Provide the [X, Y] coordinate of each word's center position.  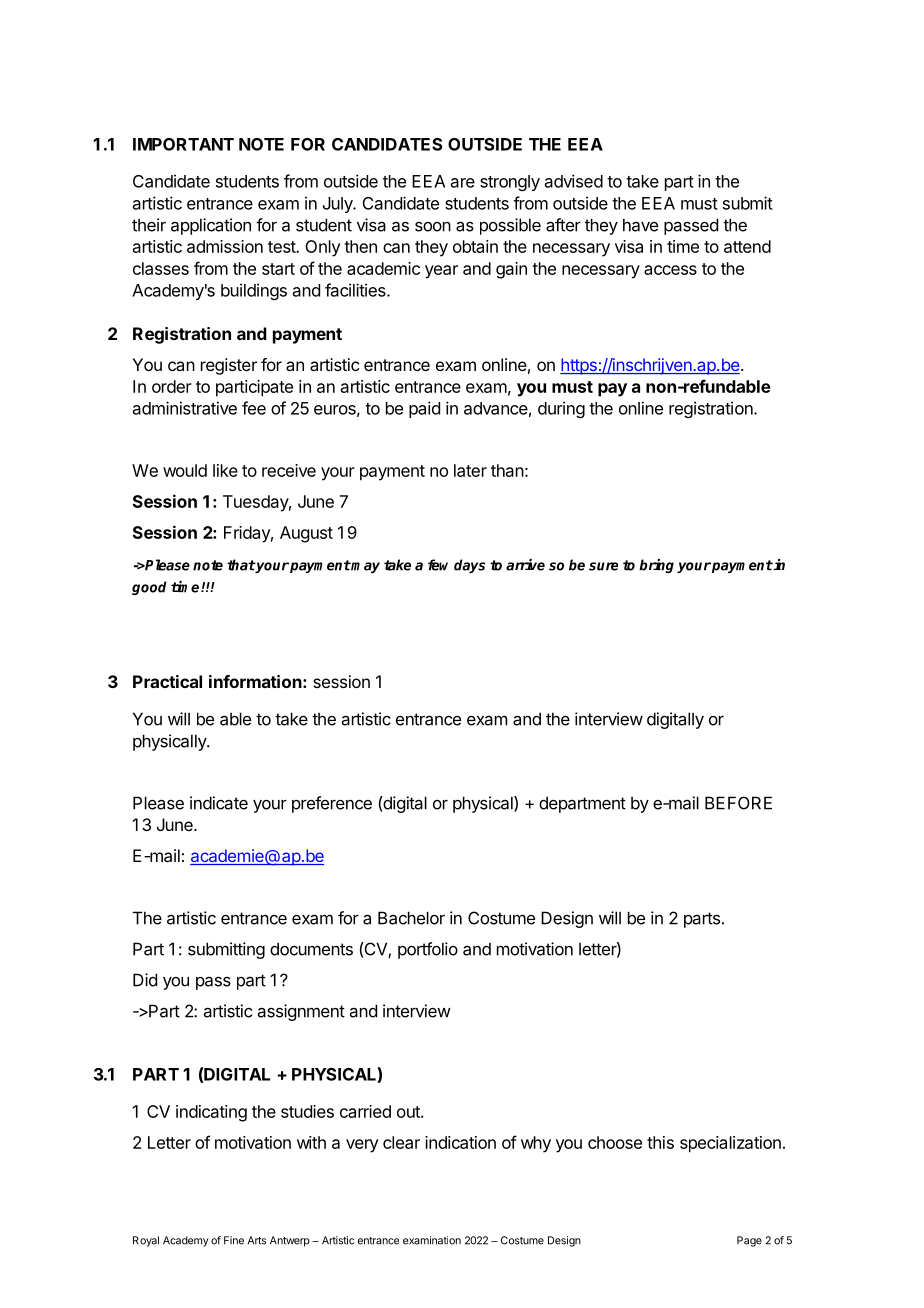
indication [460, 1142]
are [463, 183]
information [255, 681]
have [640, 225]
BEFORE [738, 803]
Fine [234, 1240]
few [438, 565]
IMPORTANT [183, 144]
